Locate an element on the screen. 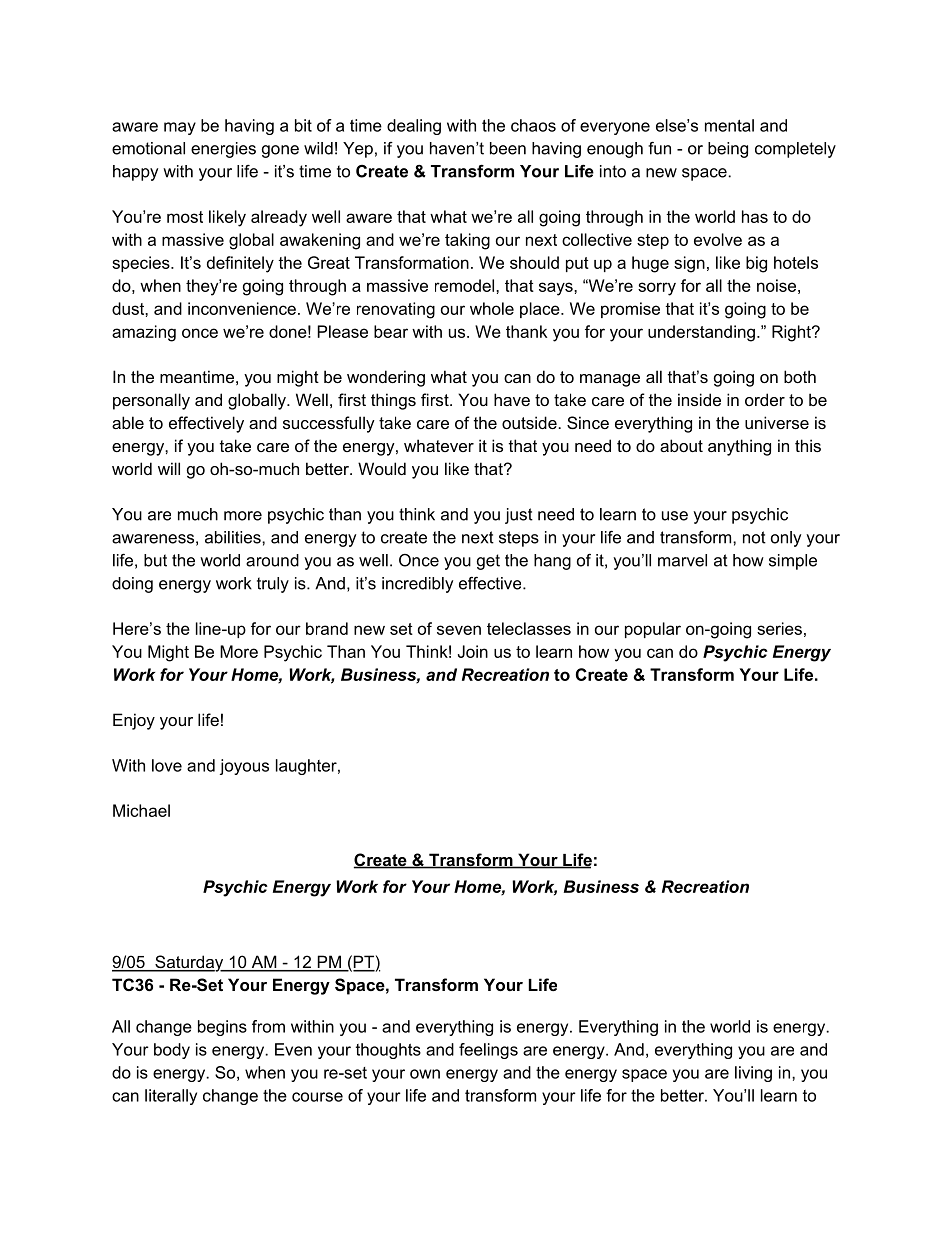  Join is located at coordinates (473, 651).
